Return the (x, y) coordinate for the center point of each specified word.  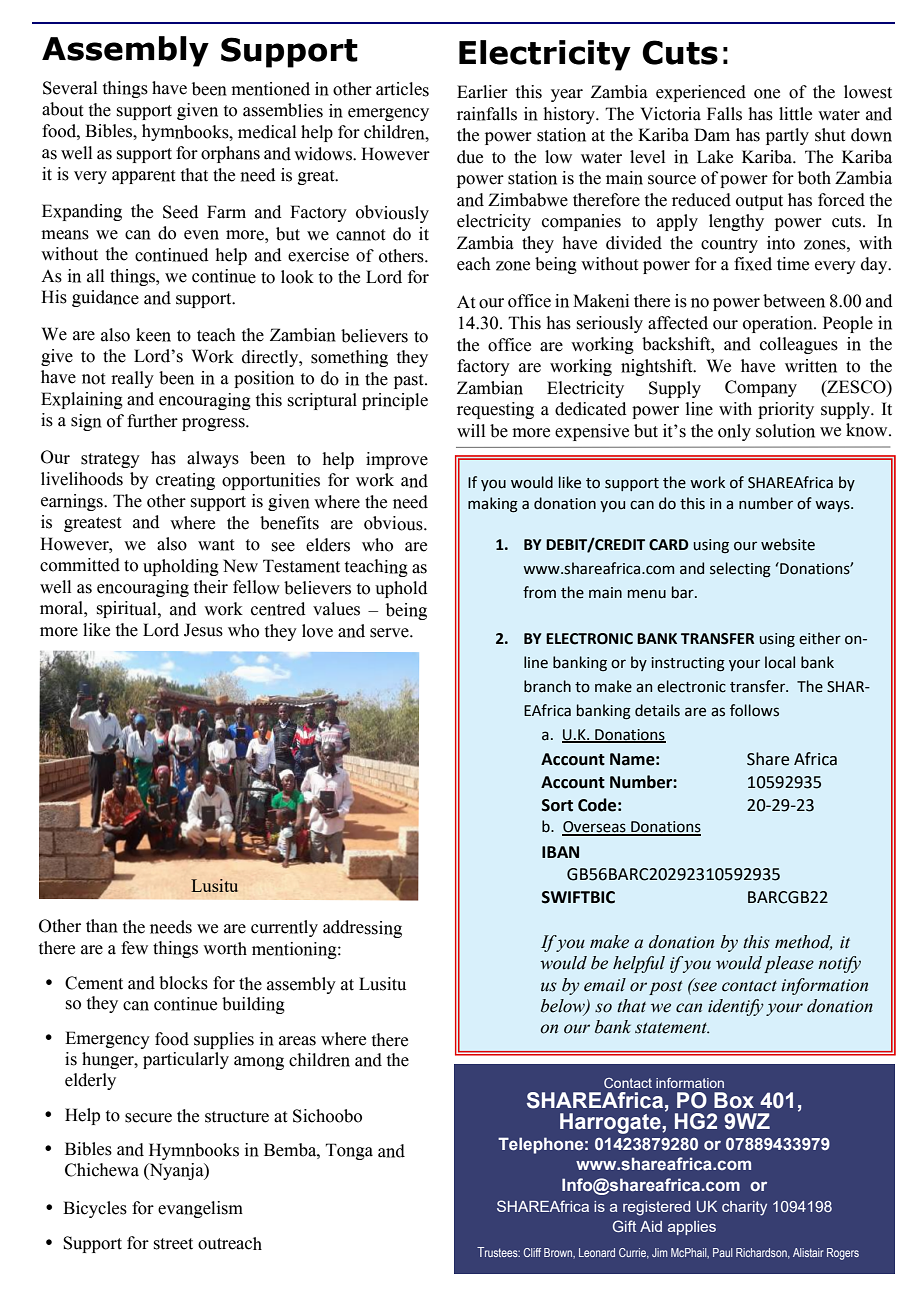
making (493, 505)
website (788, 544)
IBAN (560, 852)
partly (787, 136)
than (102, 926)
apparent (143, 177)
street (173, 1244)
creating (185, 481)
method (804, 942)
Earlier (482, 92)
